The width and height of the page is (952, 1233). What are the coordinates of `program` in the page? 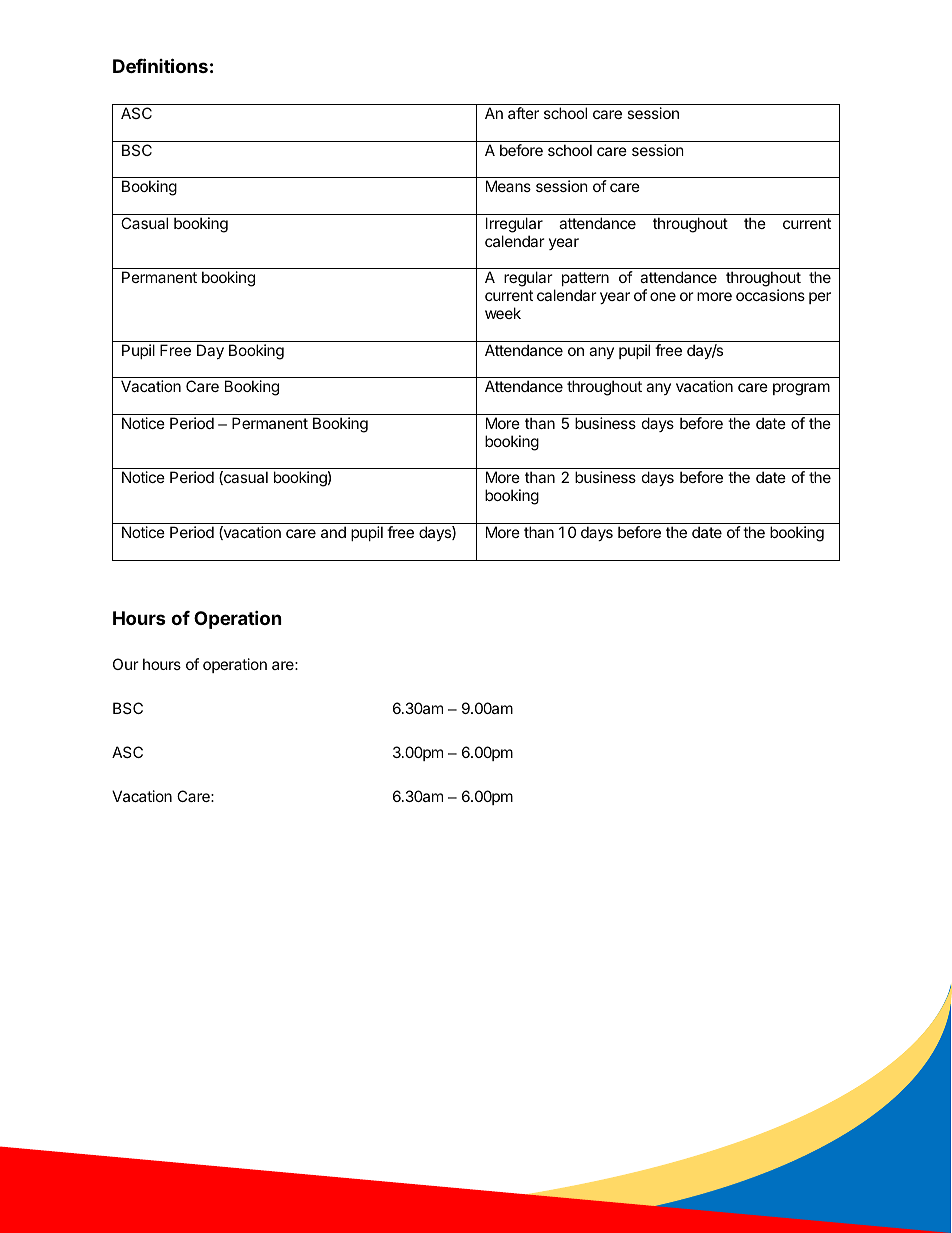 It's located at (801, 389).
